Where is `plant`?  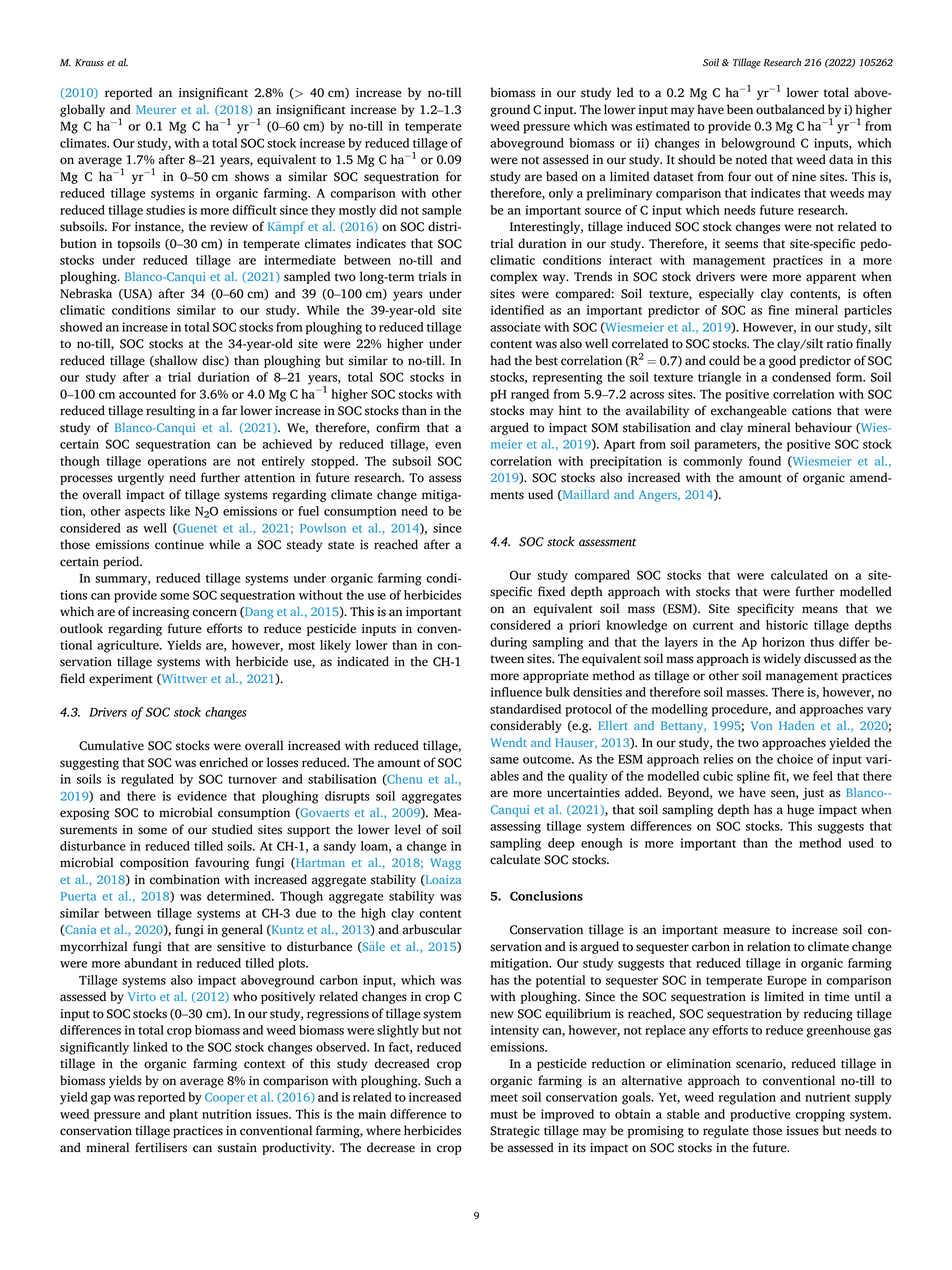
plant is located at coordinates (184, 1115).
